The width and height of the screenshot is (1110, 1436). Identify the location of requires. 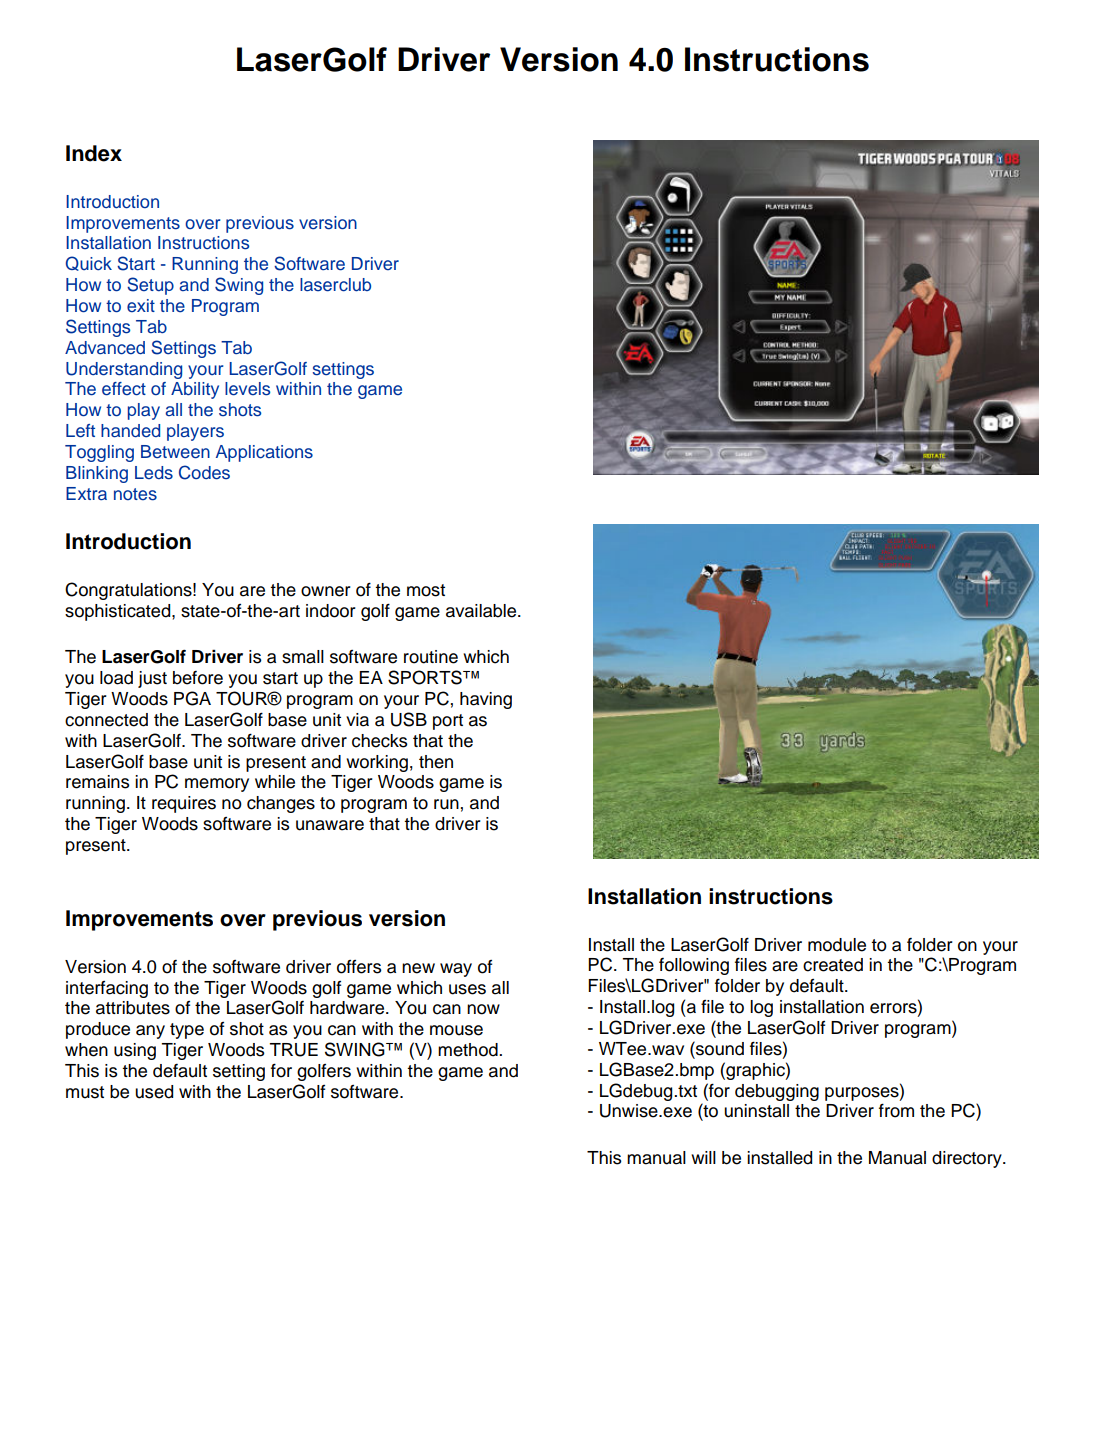
(184, 804).
